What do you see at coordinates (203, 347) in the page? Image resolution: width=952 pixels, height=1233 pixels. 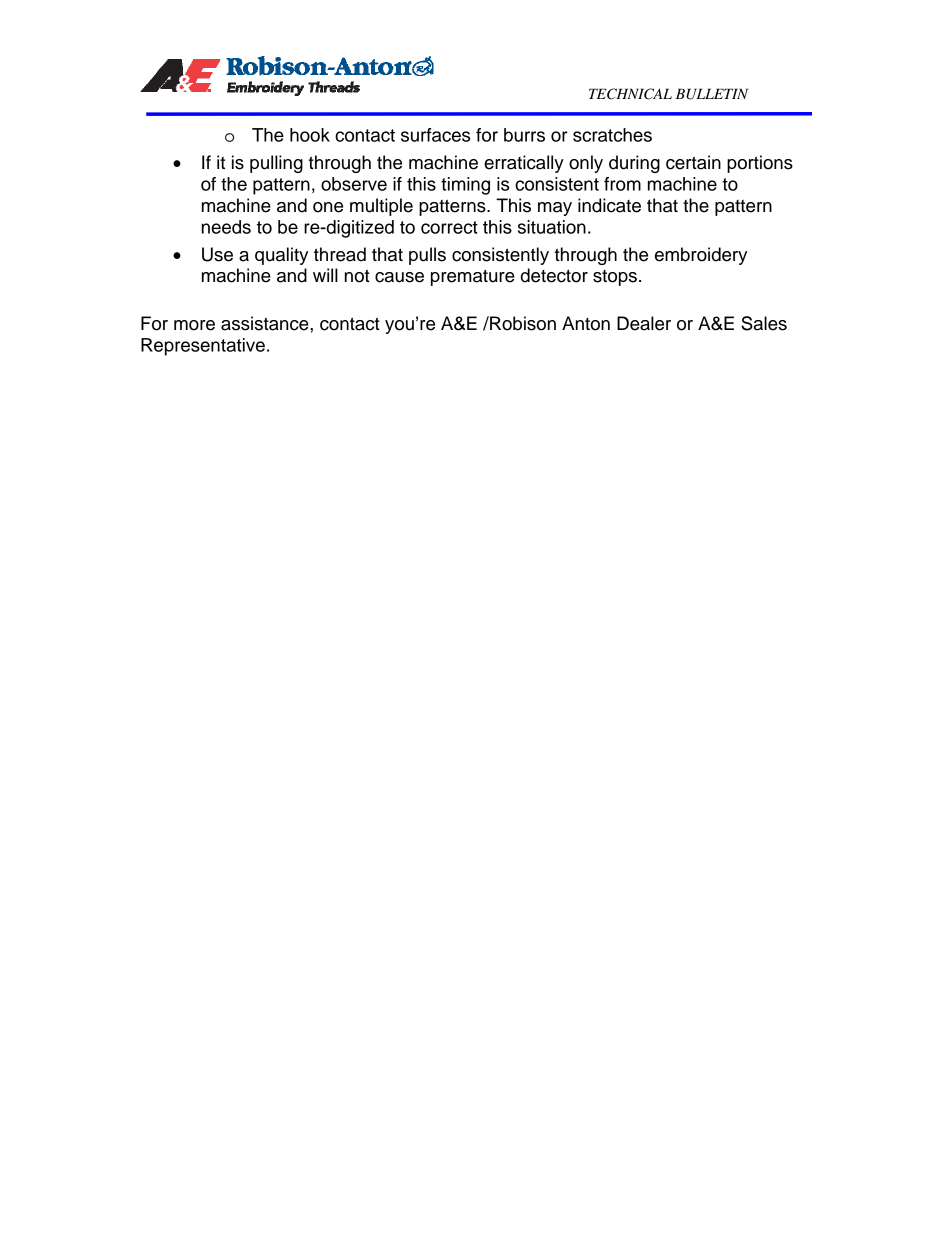 I see `Representative` at bounding box center [203, 347].
